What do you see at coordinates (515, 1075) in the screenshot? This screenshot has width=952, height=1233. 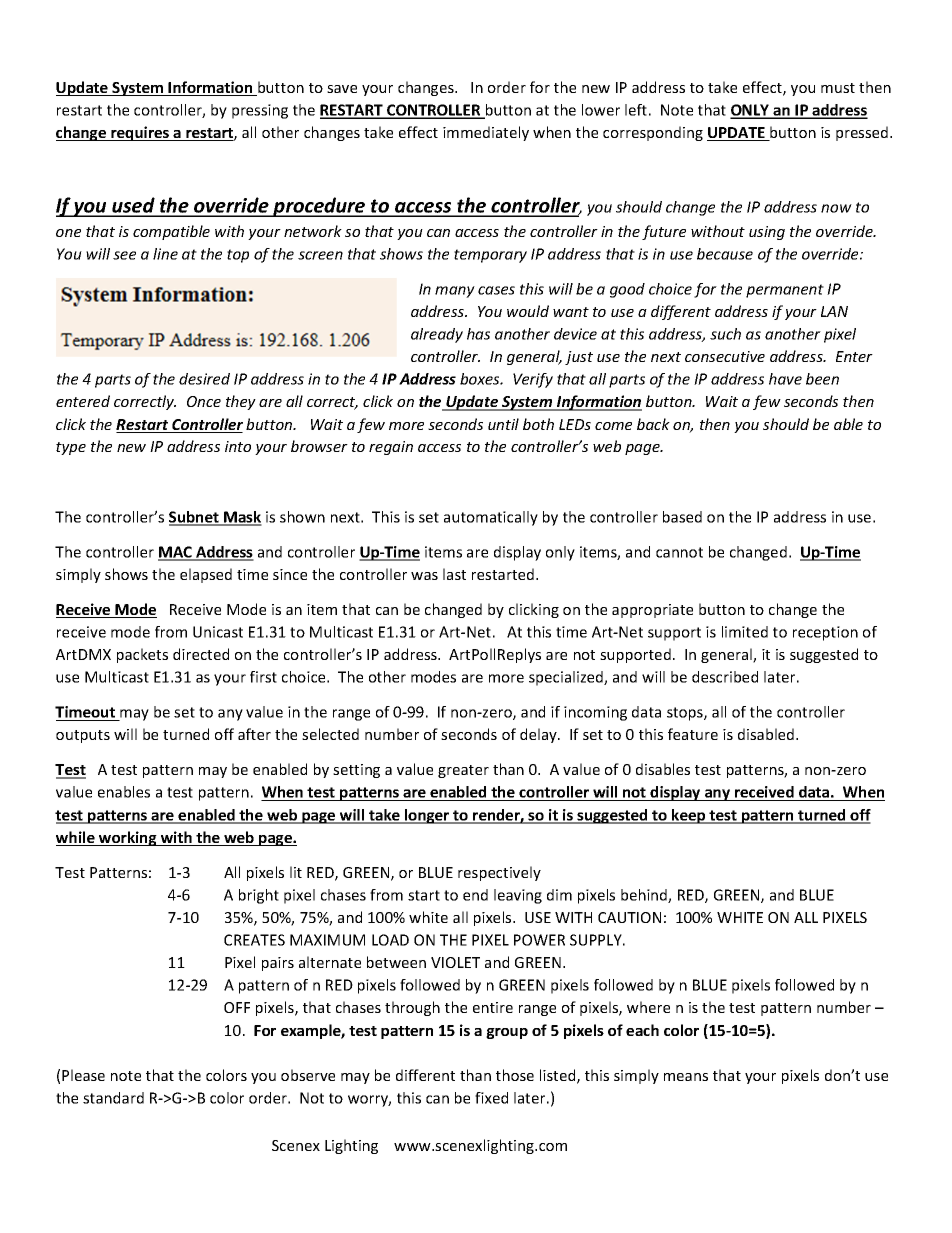 I see `those` at bounding box center [515, 1075].
